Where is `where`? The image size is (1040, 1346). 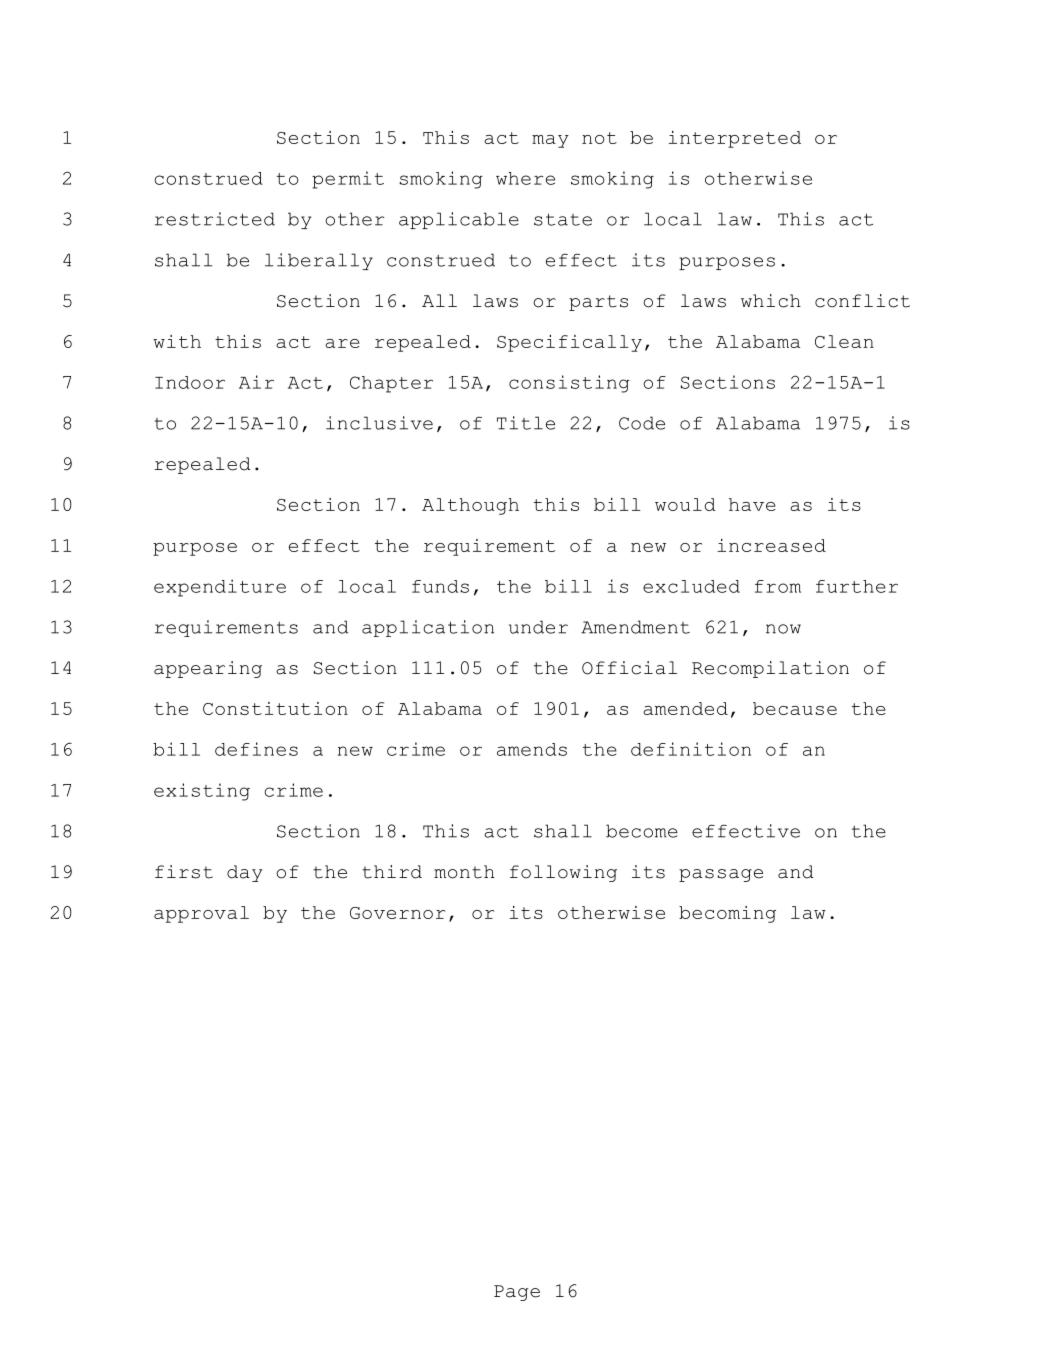 where is located at coordinates (525, 178).
